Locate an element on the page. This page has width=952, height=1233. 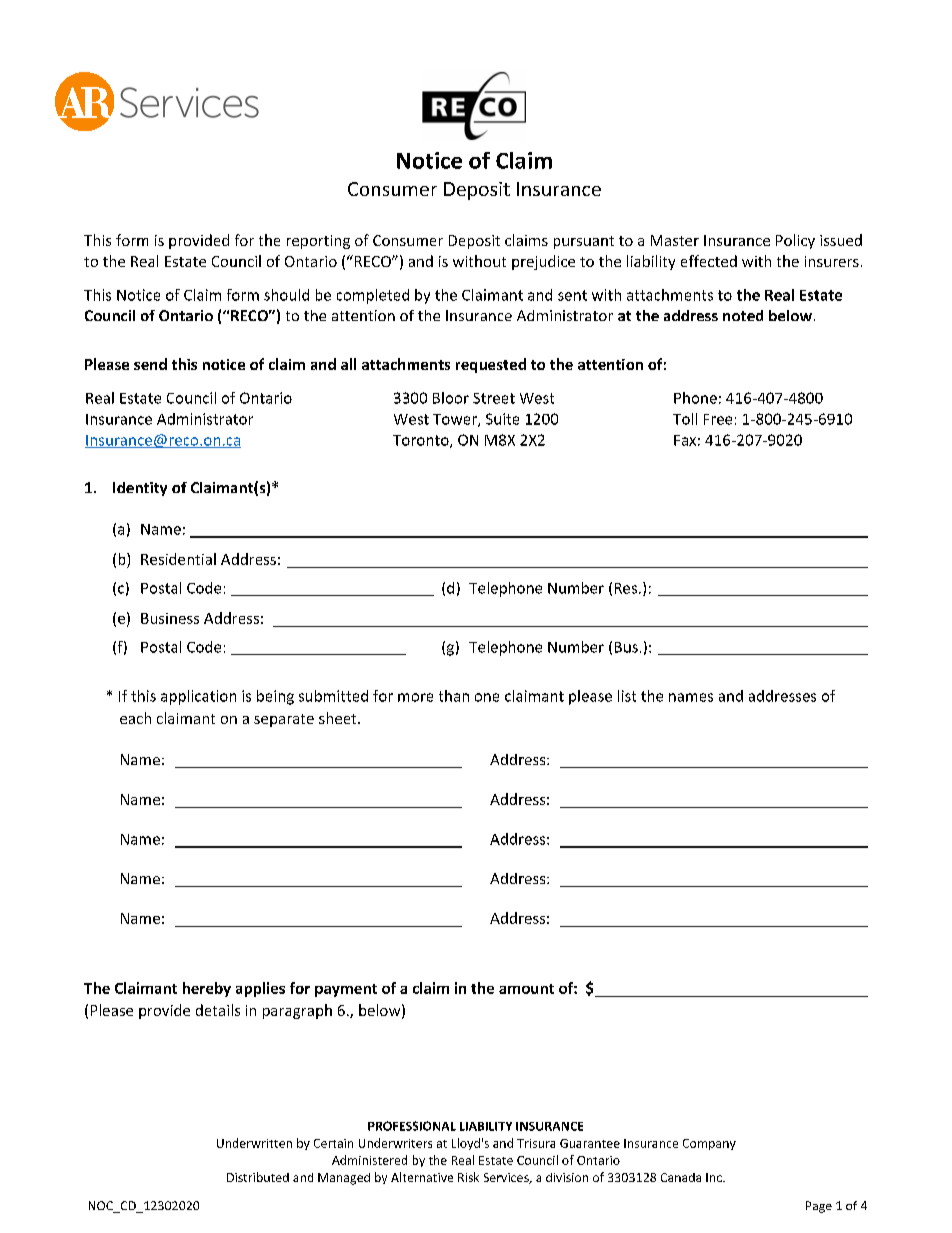
application is located at coordinates (198, 697).
